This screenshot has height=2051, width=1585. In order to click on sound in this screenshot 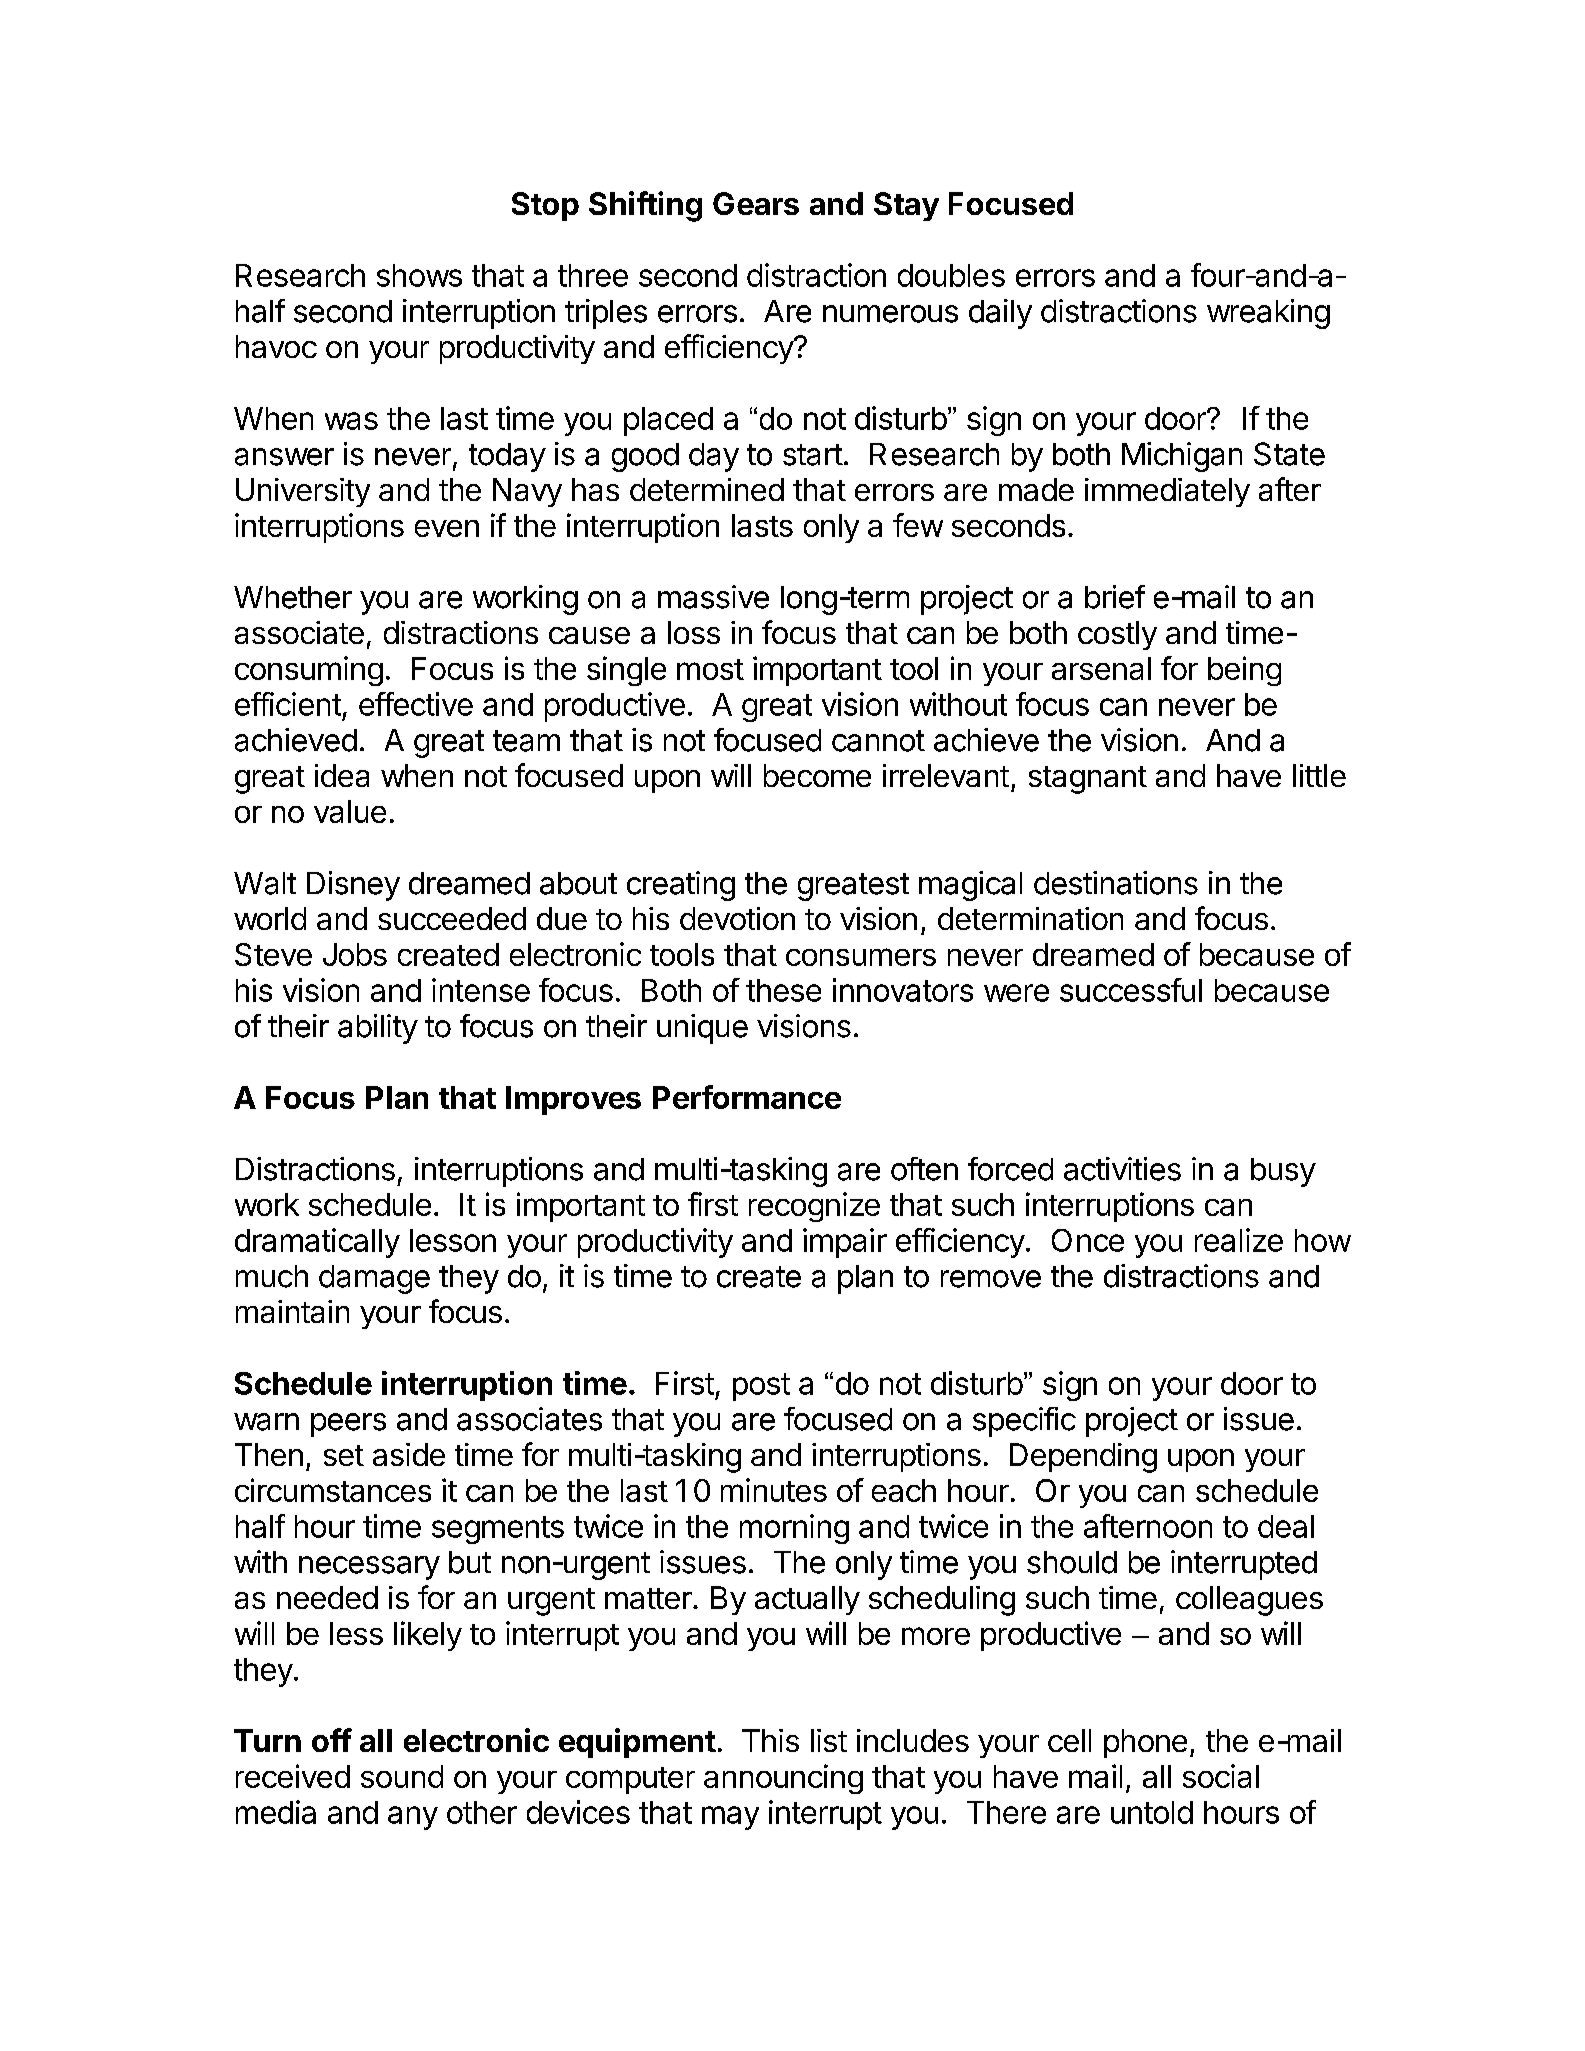, I will do `click(402, 1776)`.
